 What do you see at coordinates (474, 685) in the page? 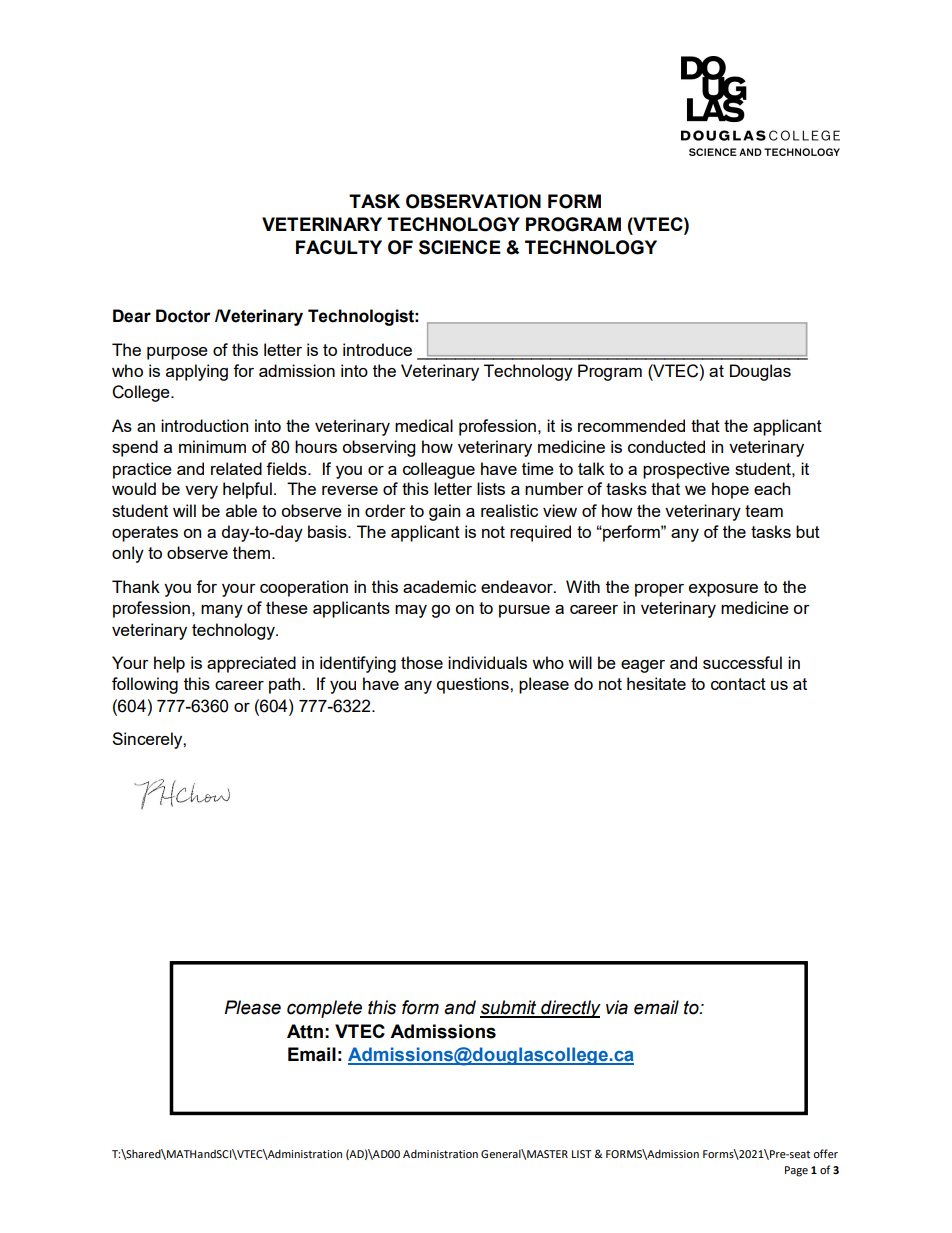
I see `questions` at bounding box center [474, 685].
